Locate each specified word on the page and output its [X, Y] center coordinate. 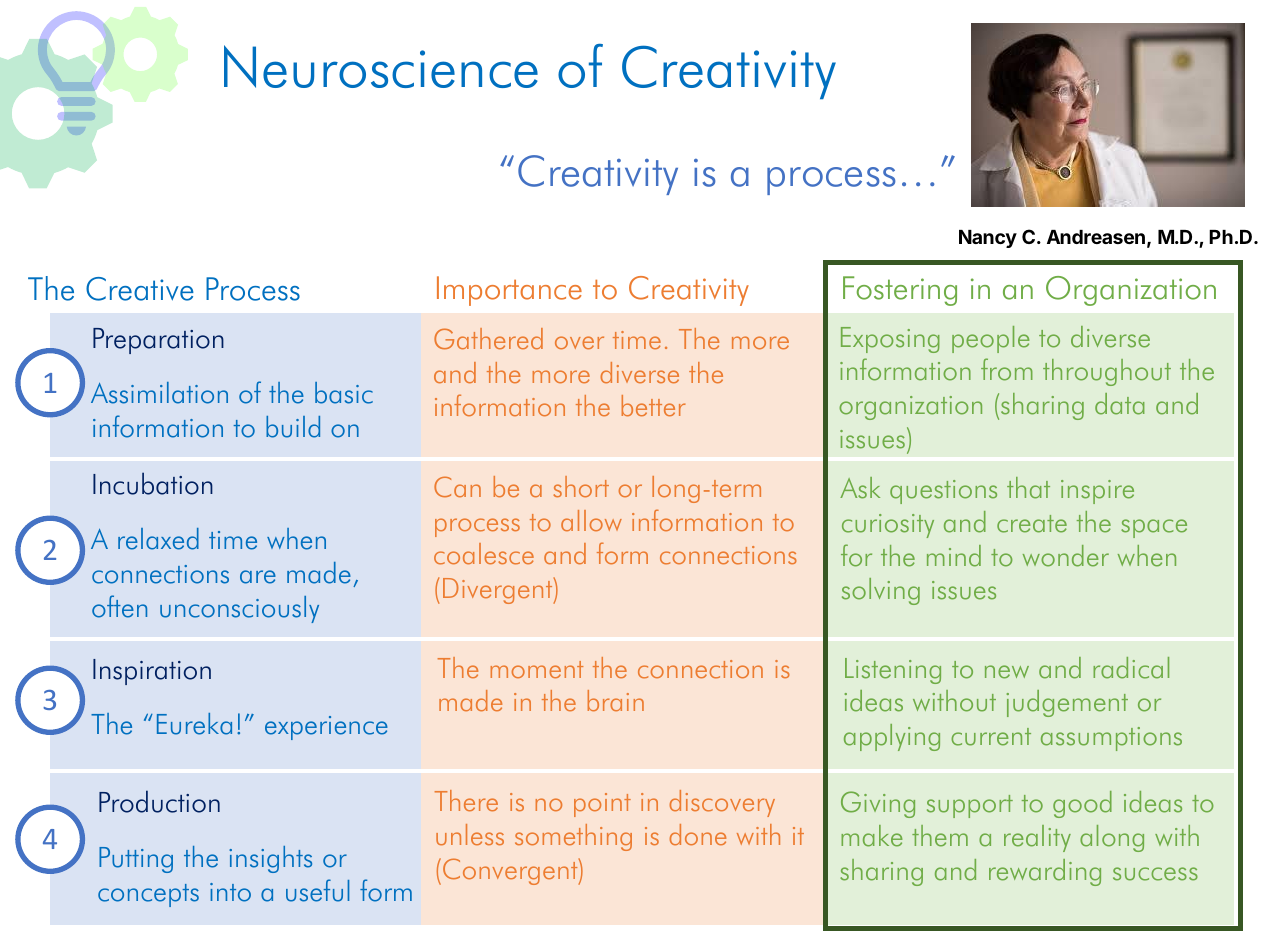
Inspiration [152, 672]
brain [616, 700]
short [581, 486]
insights [270, 859]
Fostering [900, 291]
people [990, 339]
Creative [140, 289]
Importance [509, 291]
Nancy [988, 239]
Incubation [153, 483]
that [1028, 488]
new [1007, 672]
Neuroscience [381, 66]
